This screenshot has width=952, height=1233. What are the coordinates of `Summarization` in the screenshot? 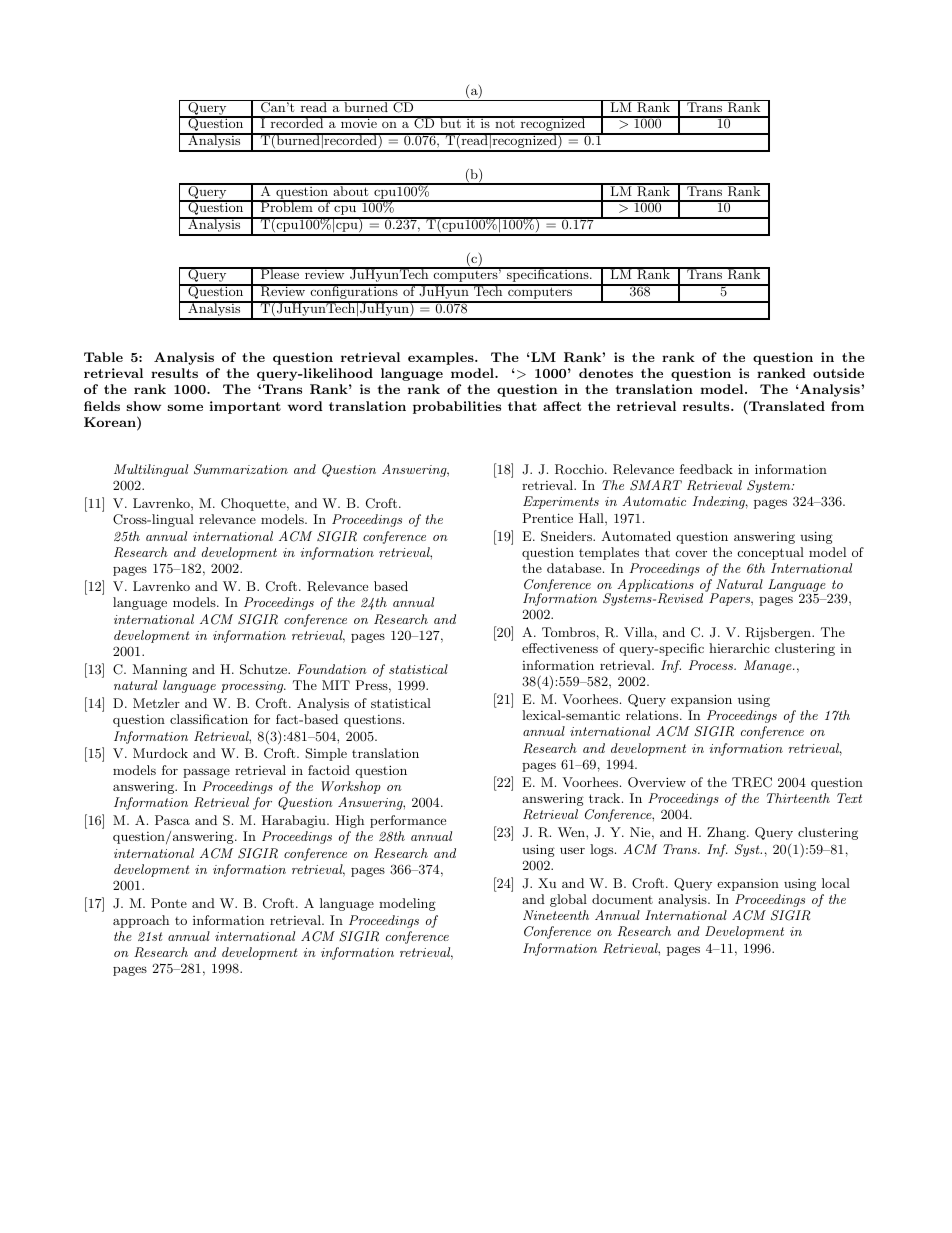 It's located at (241, 469).
